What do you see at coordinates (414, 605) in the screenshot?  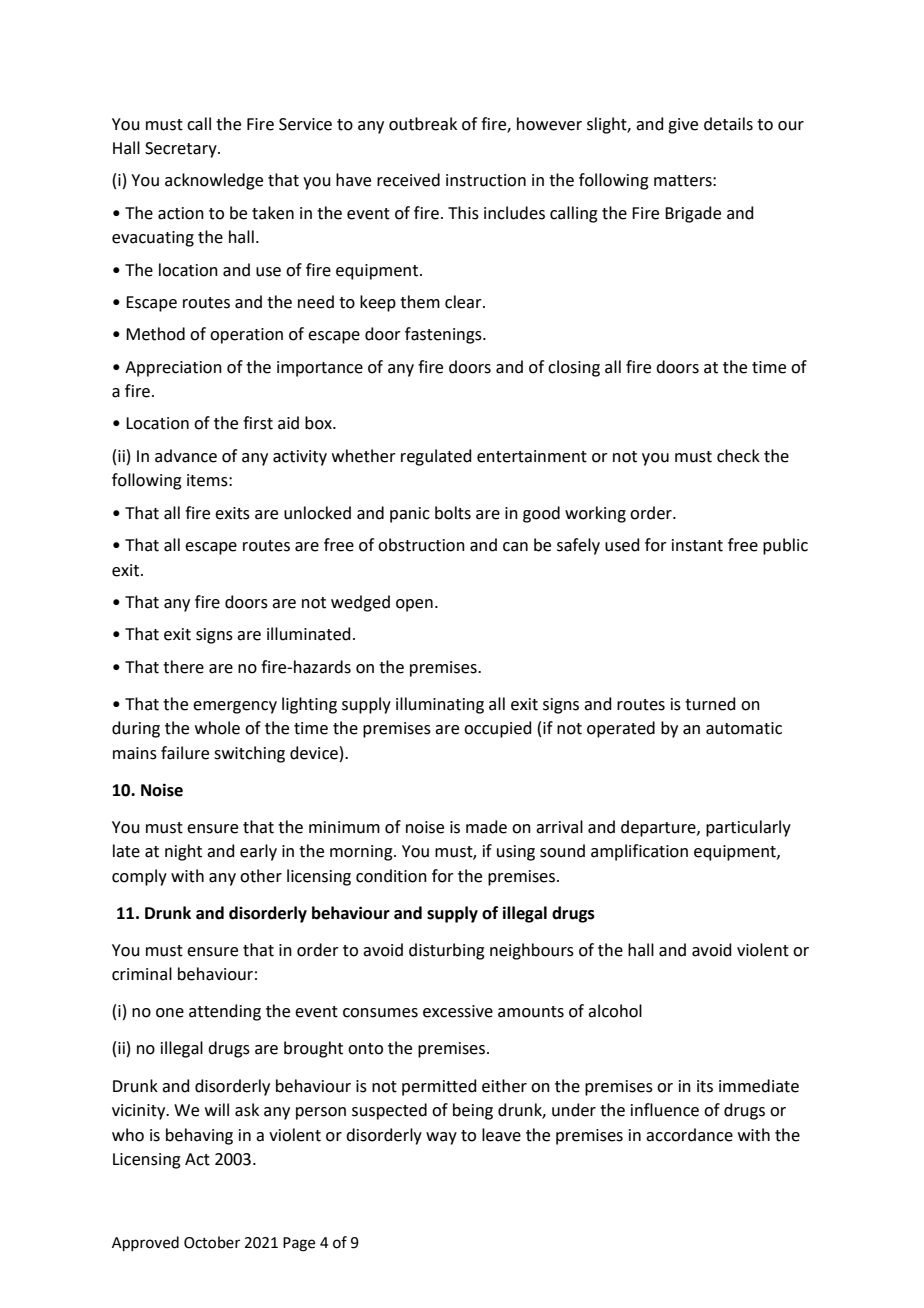 I see `open` at bounding box center [414, 605].
